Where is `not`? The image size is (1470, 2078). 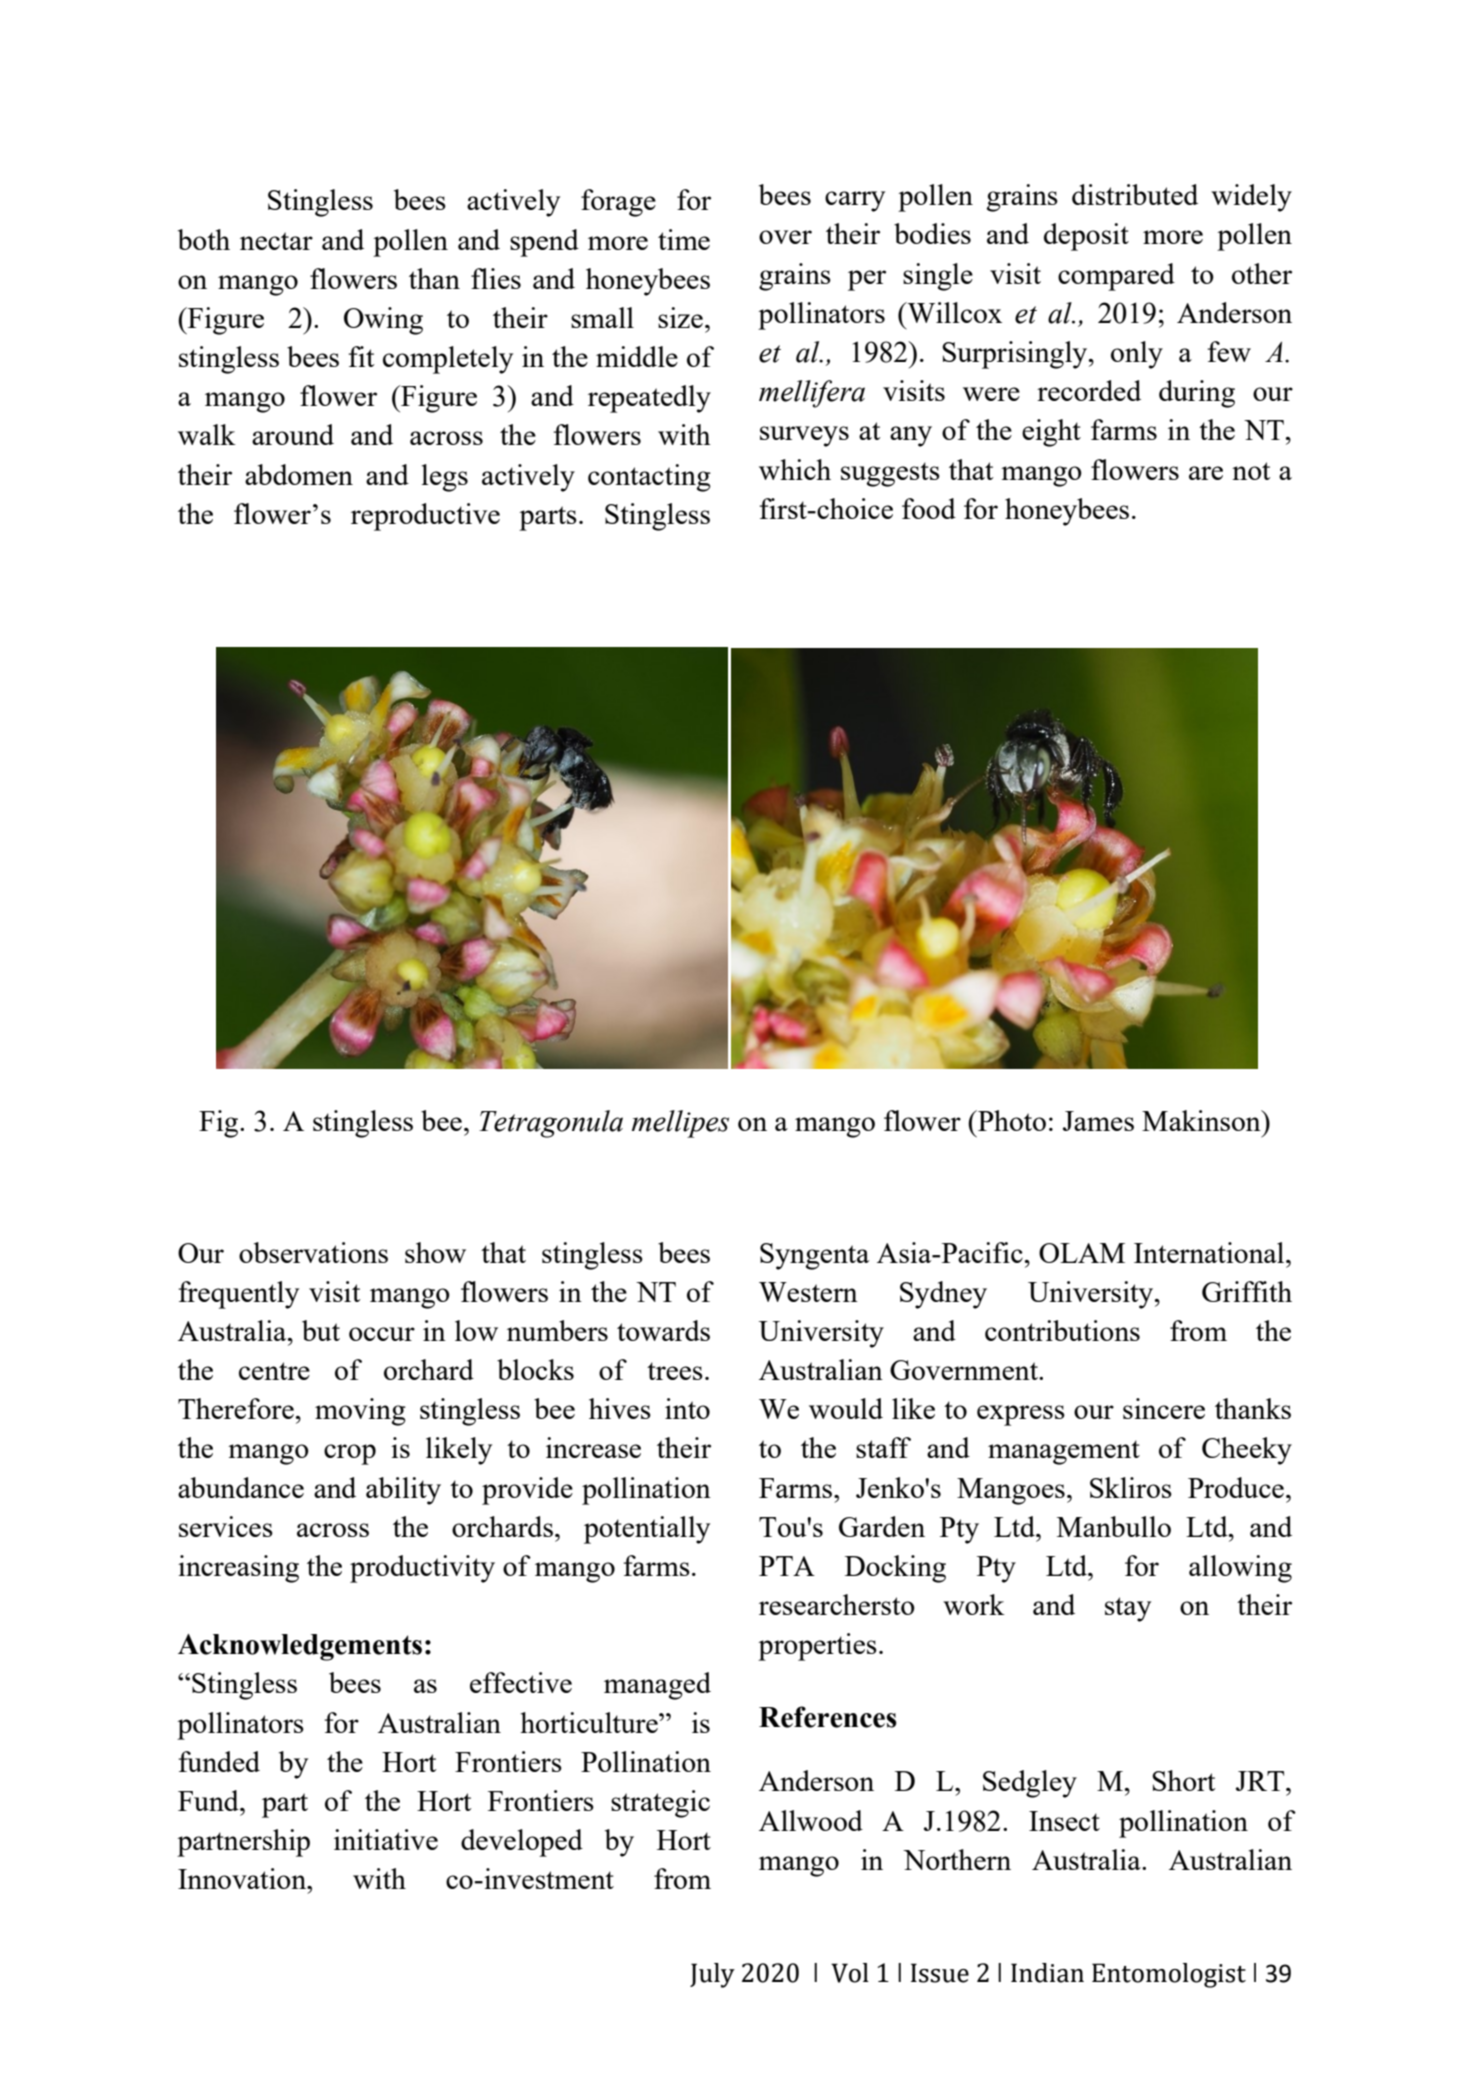 not is located at coordinates (1251, 471).
